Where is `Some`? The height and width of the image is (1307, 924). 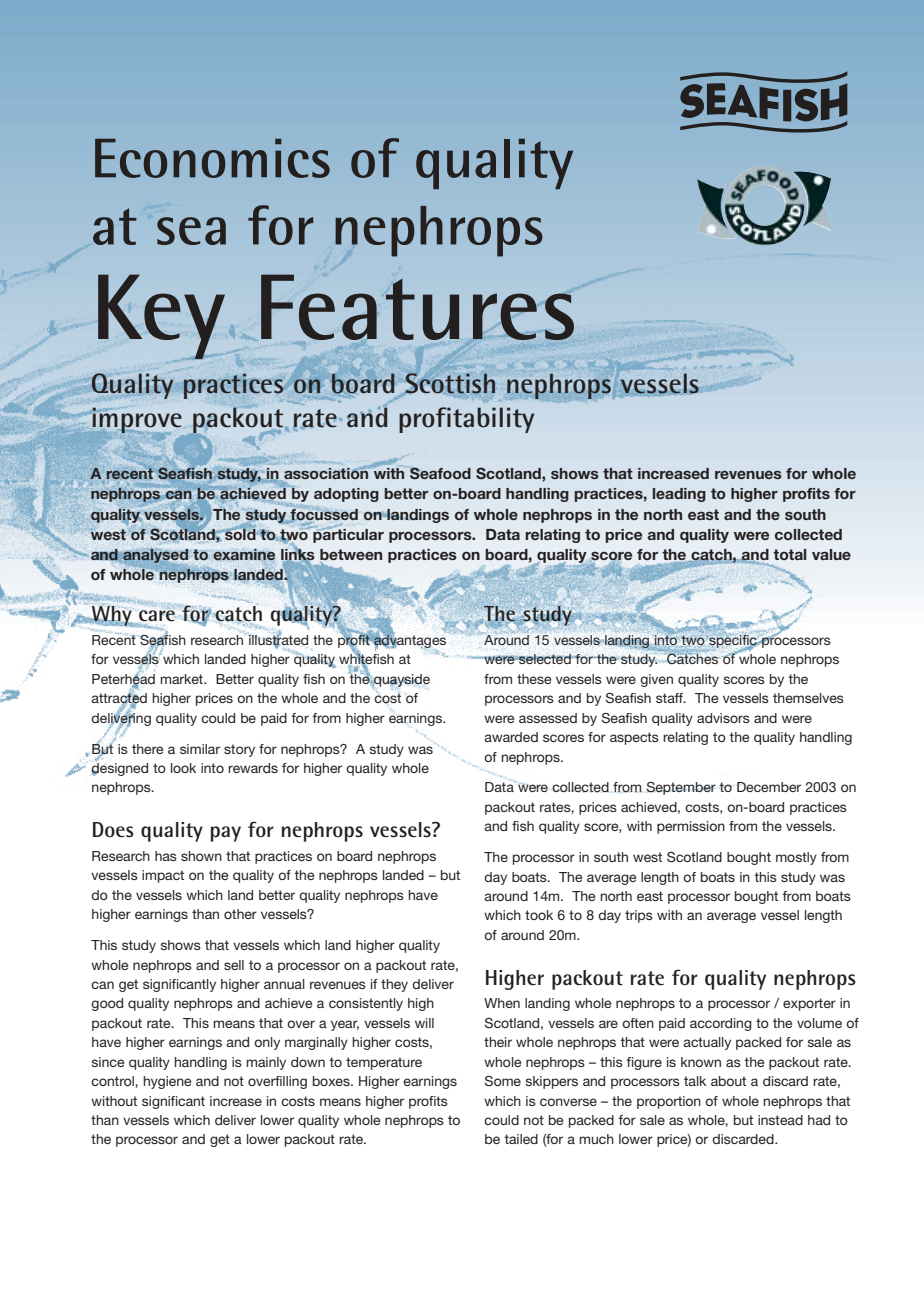
Some is located at coordinates (503, 1081).
